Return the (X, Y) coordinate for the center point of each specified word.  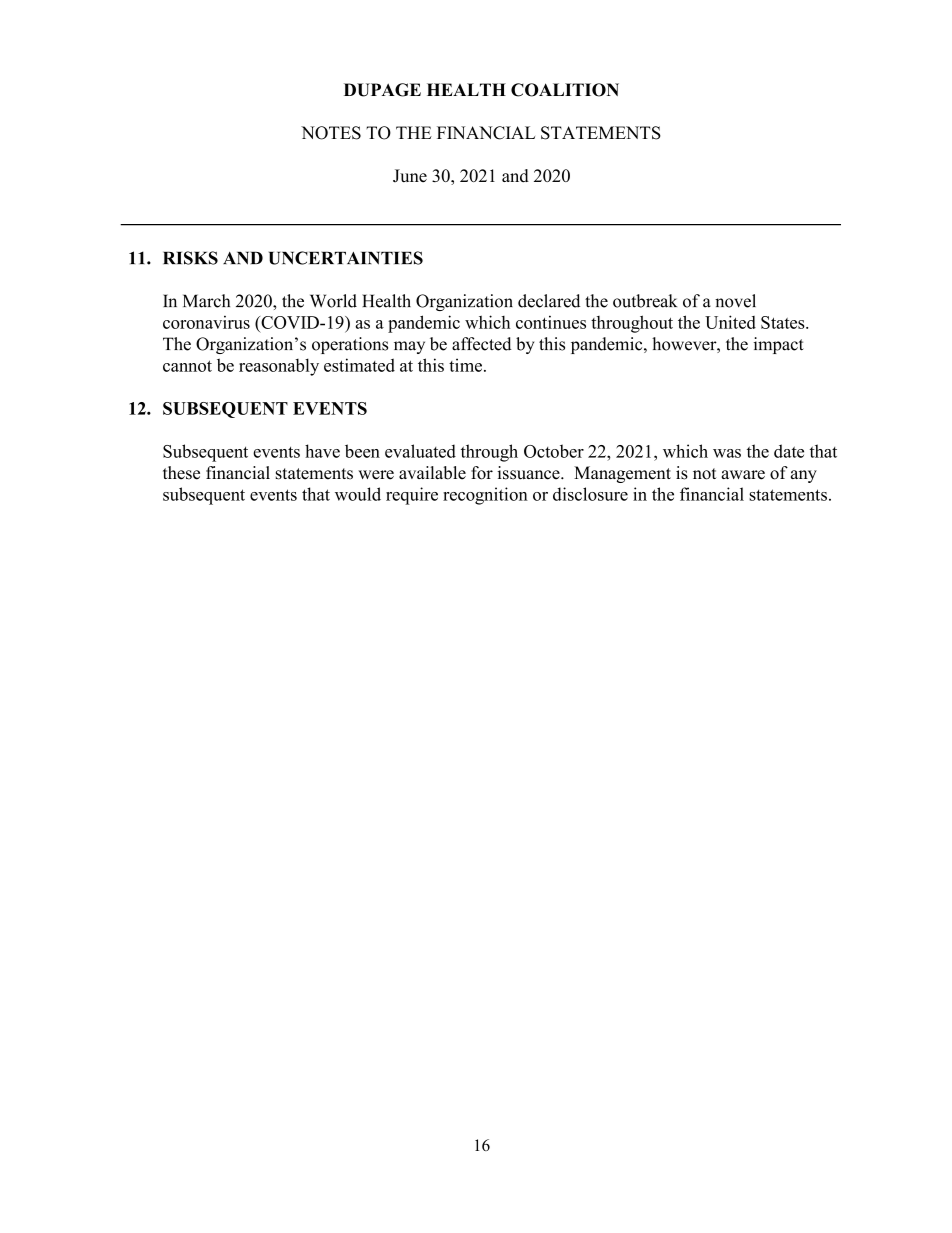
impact (779, 345)
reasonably (279, 367)
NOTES (331, 133)
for (482, 473)
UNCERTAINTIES (346, 258)
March (206, 301)
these (181, 473)
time (465, 365)
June (410, 175)
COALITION (565, 90)
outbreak (645, 301)
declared (549, 301)
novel (735, 301)
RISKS (190, 258)
